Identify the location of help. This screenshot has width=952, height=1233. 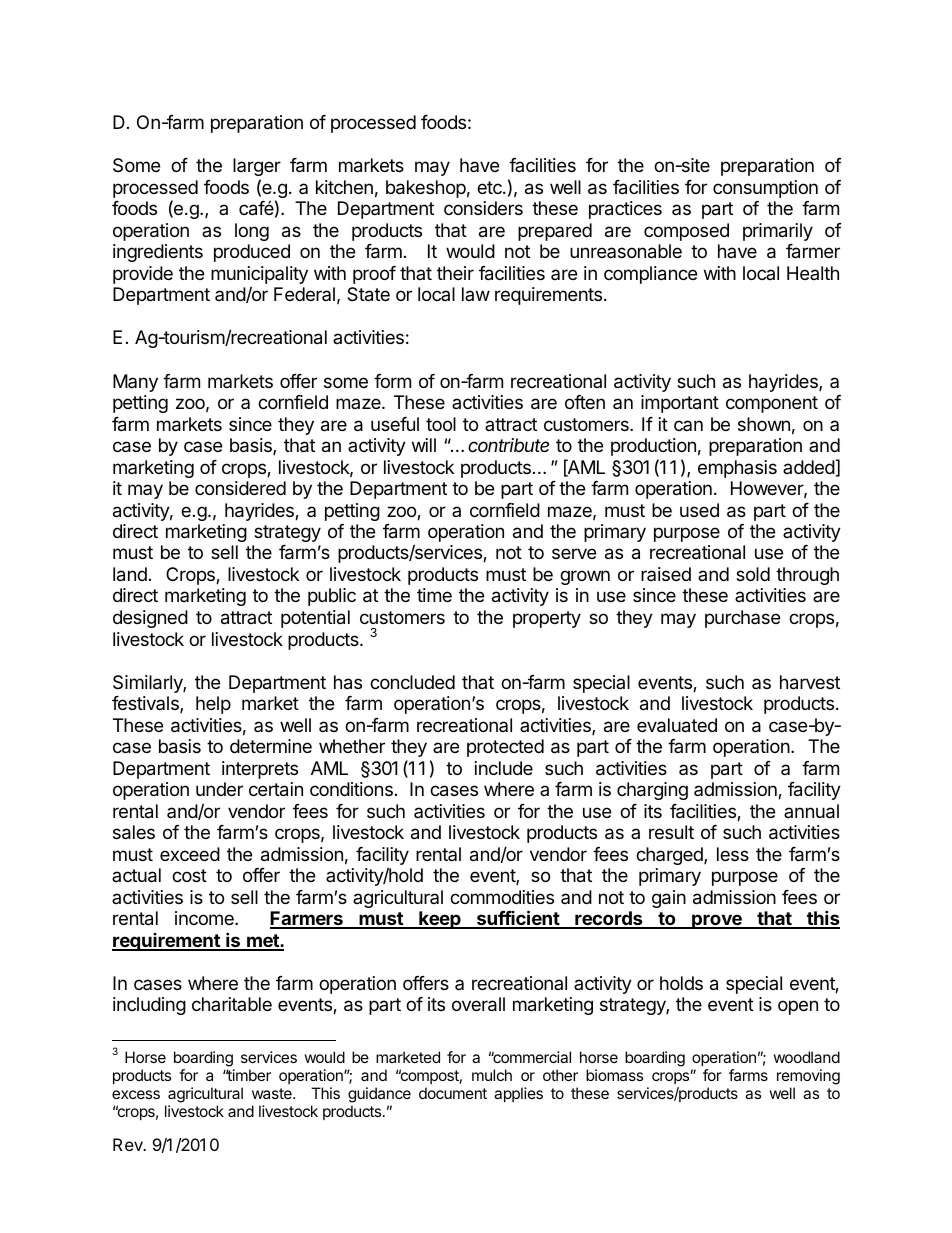
(213, 705).
